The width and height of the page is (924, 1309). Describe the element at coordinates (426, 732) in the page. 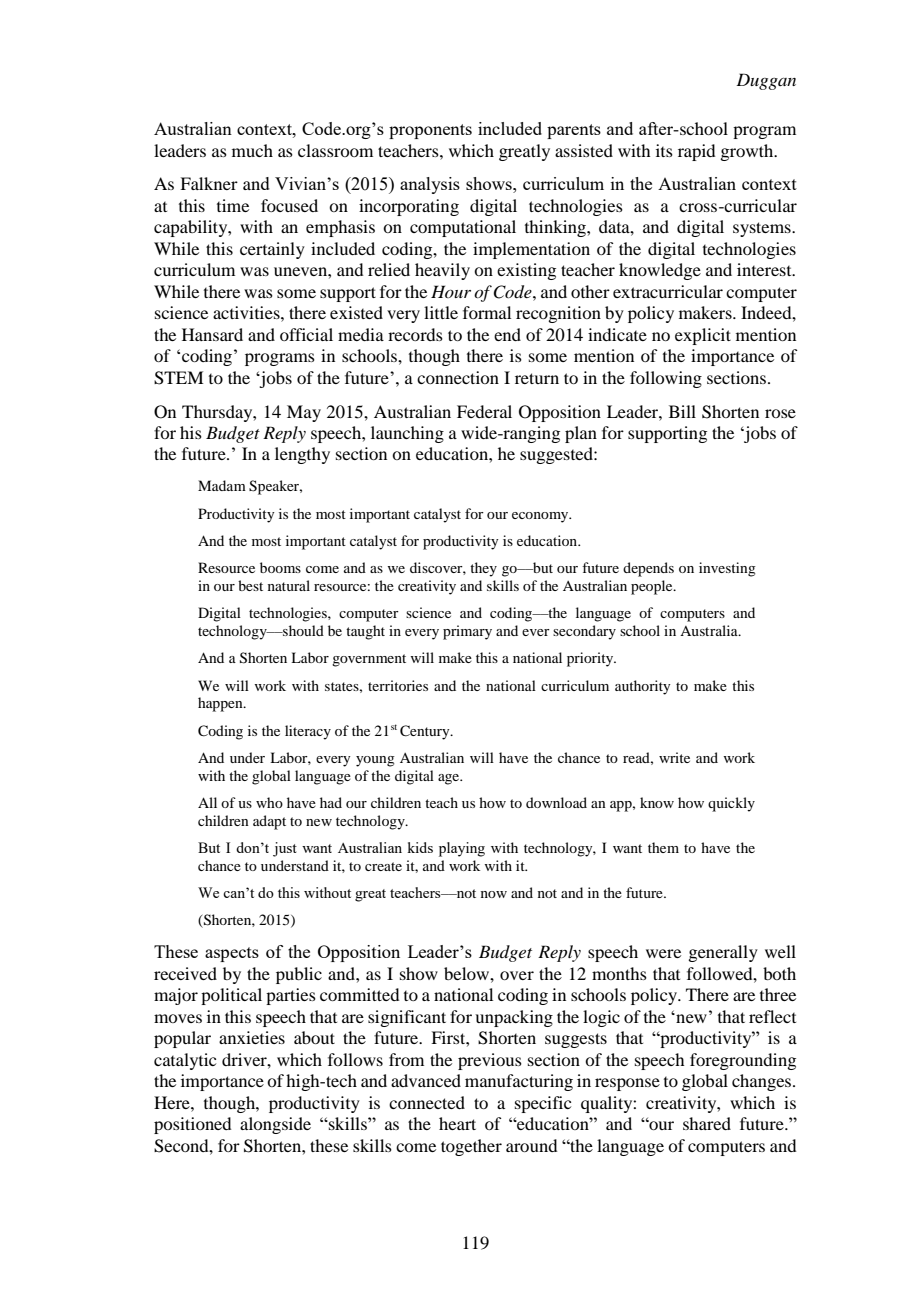

I see `Century` at that location.
